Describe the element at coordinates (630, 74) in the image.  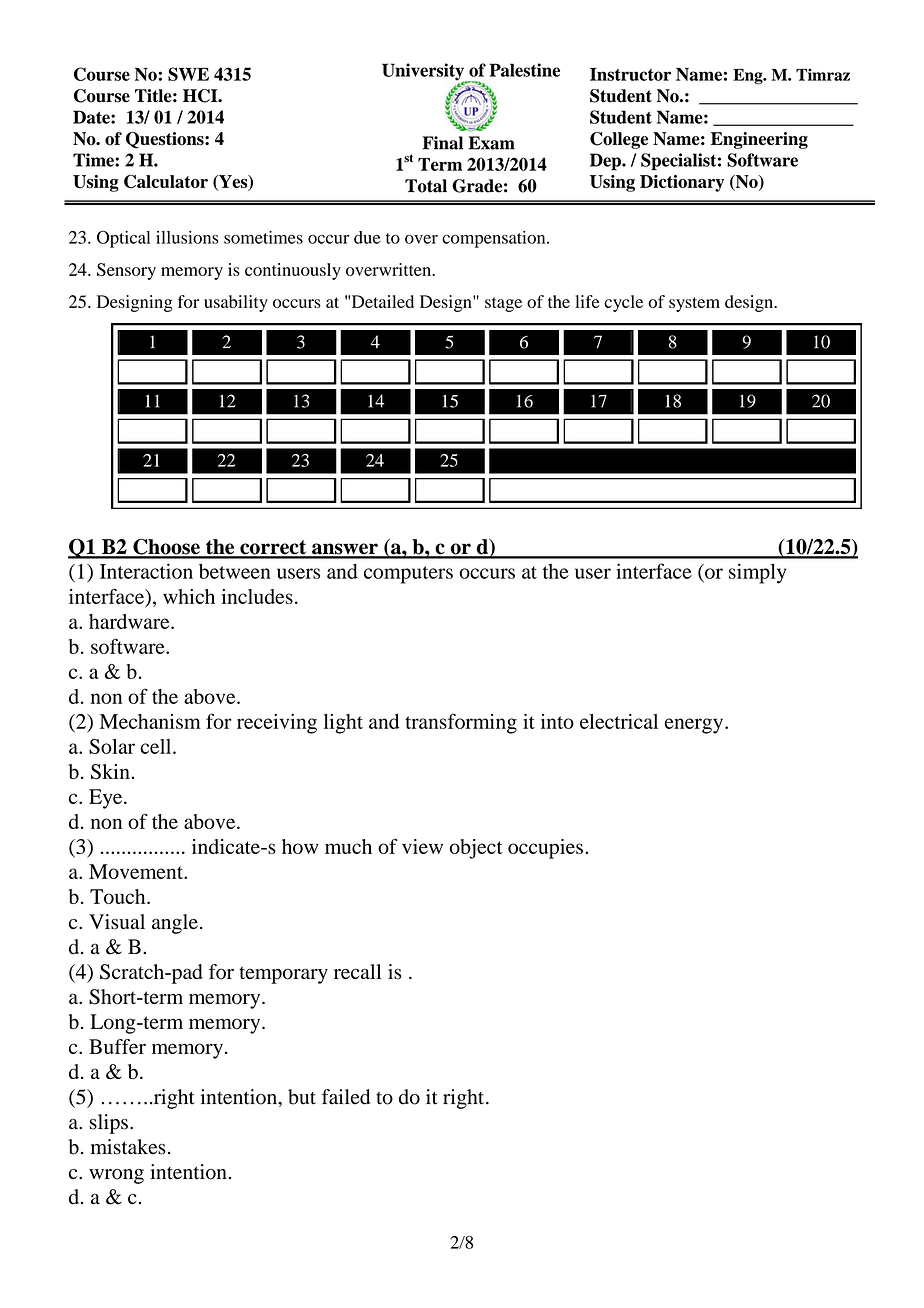
I see `Instructor` at that location.
